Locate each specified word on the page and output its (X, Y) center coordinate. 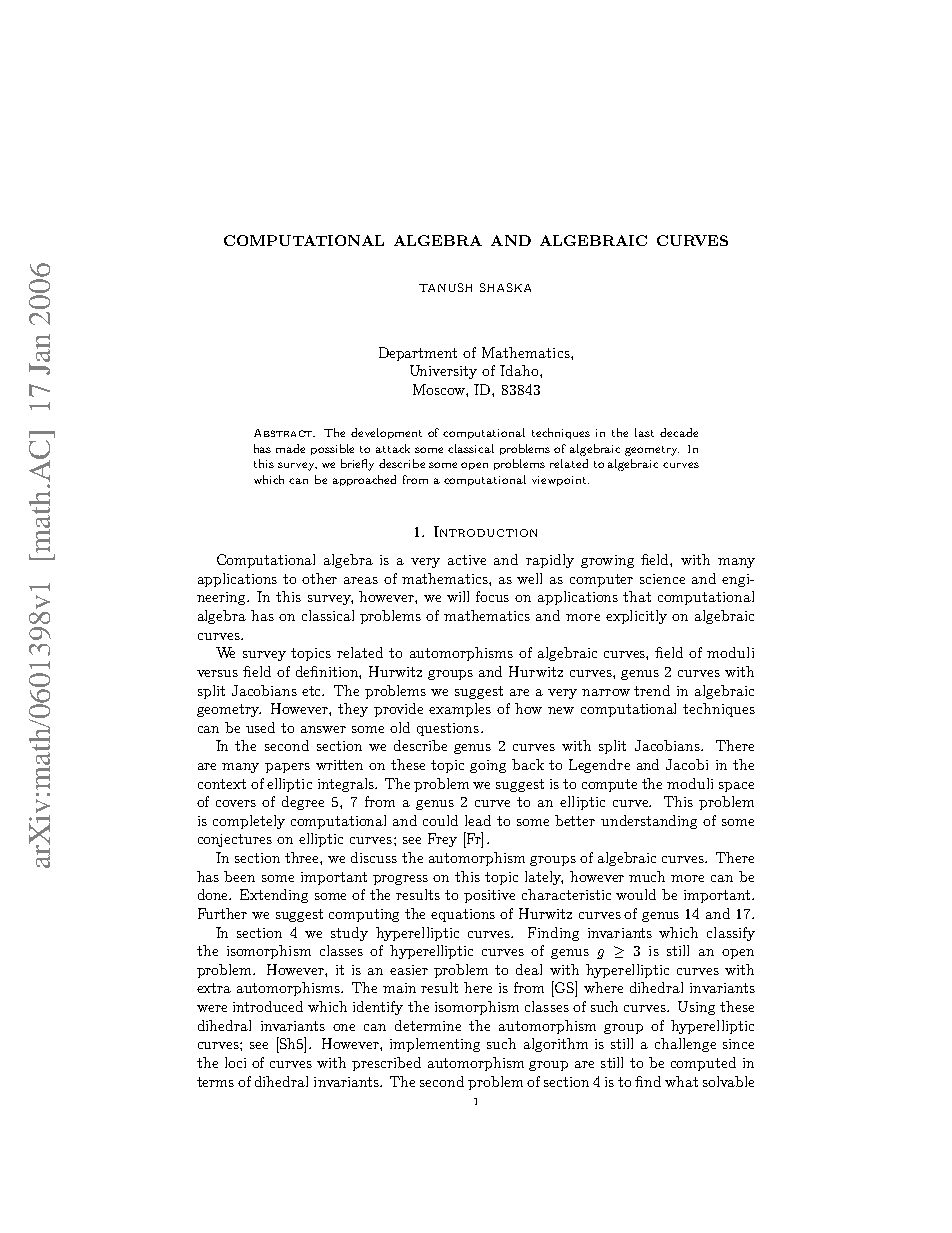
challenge (685, 1045)
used (260, 727)
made (290, 448)
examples (460, 710)
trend (652, 690)
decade (679, 432)
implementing (435, 1045)
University (443, 372)
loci (235, 1062)
